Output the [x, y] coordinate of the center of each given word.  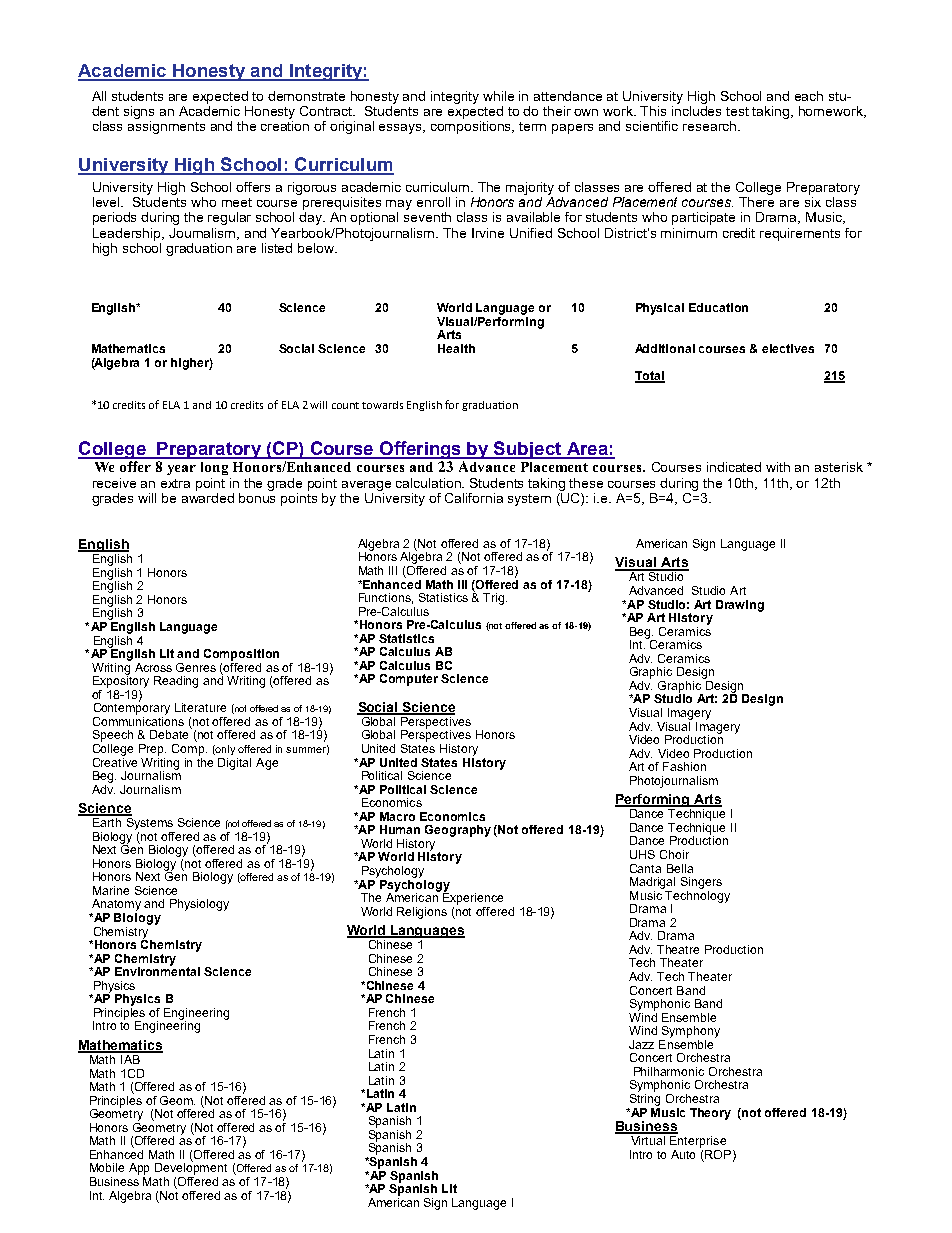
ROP [719, 1155]
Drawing [740, 606]
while [498, 96]
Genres [196, 667]
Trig [495, 599]
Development [191, 1168]
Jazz [641, 1044]
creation [285, 126]
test [737, 111]
